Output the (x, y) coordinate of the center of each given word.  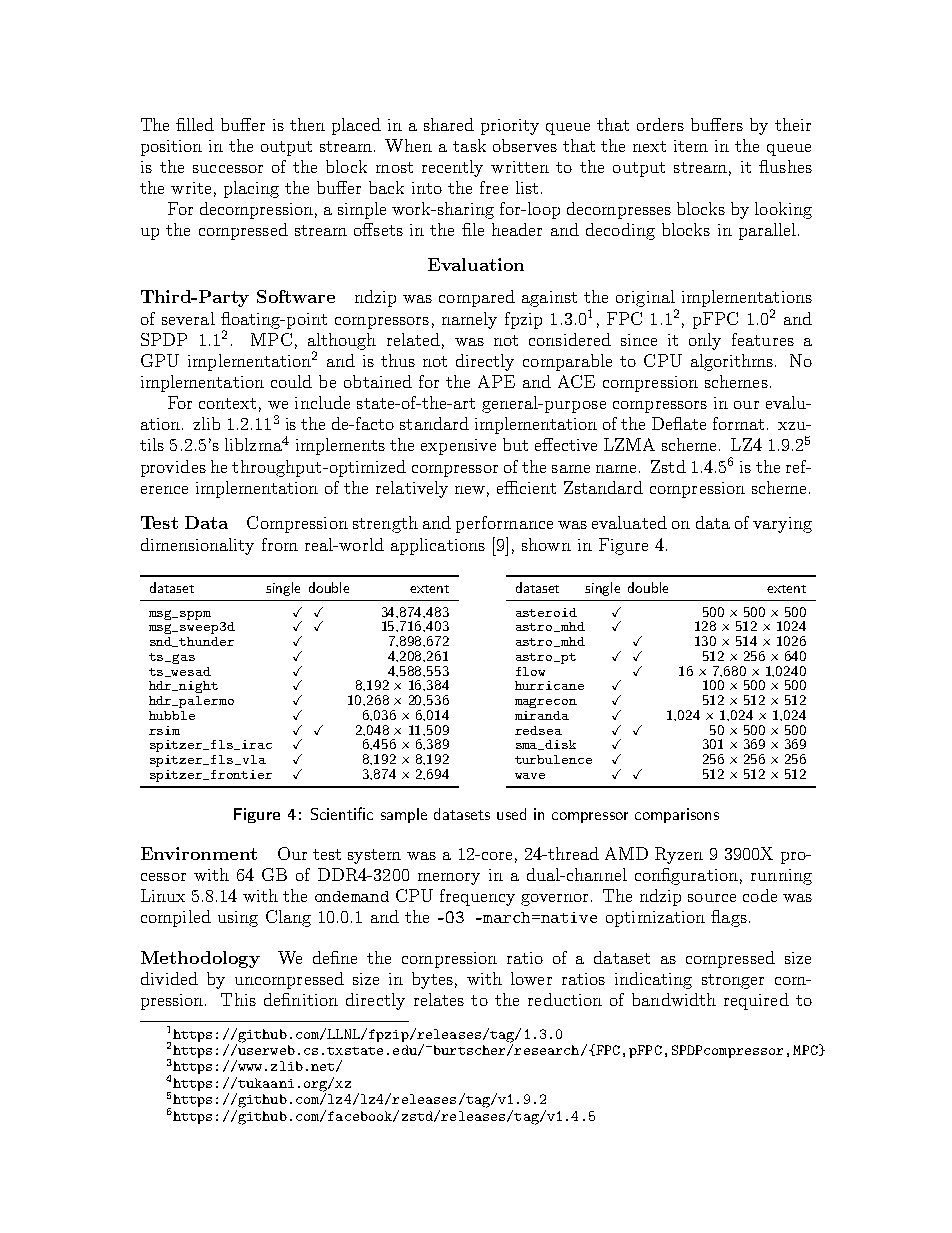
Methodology (200, 959)
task (469, 145)
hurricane (549, 685)
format (738, 423)
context (227, 403)
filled (195, 124)
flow (530, 671)
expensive (458, 447)
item (691, 146)
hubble (172, 715)
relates (439, 999)
